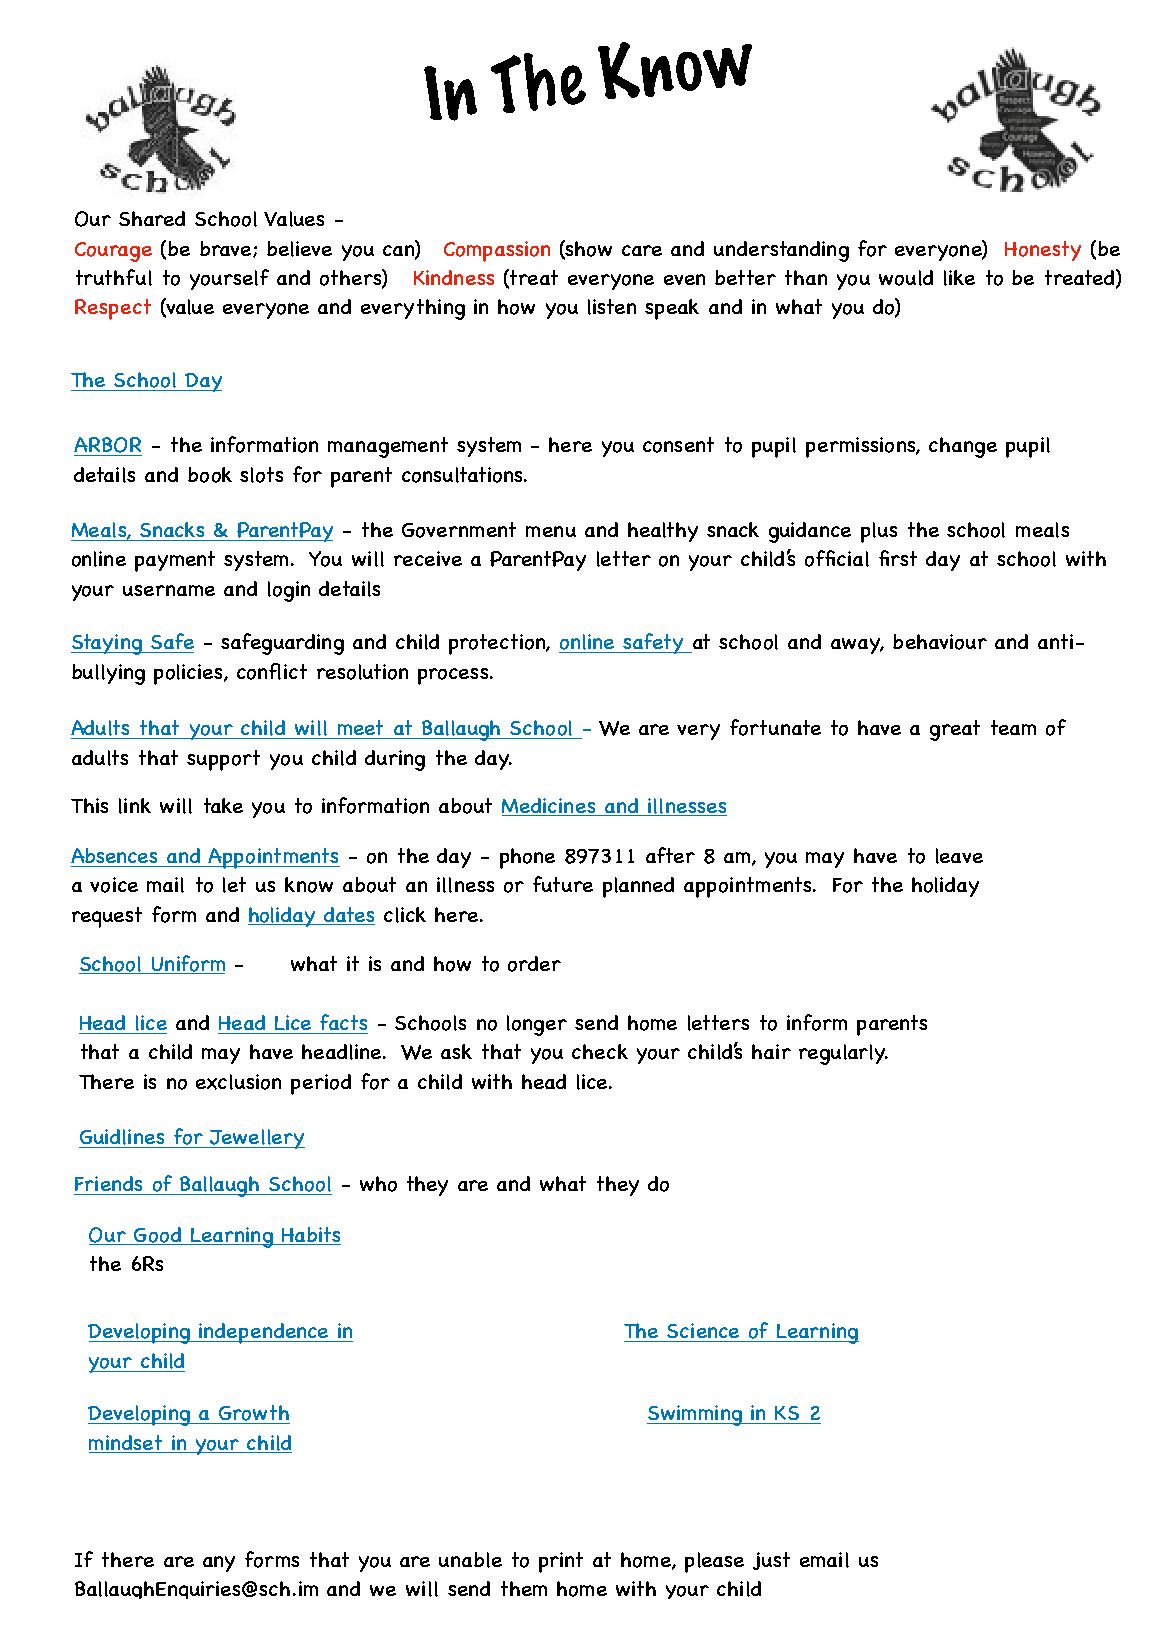 The image size is (1165, 1647). What do you see at coordinates (551, 531) in the page?
I see `menu` at bounding box center [551, 531].
